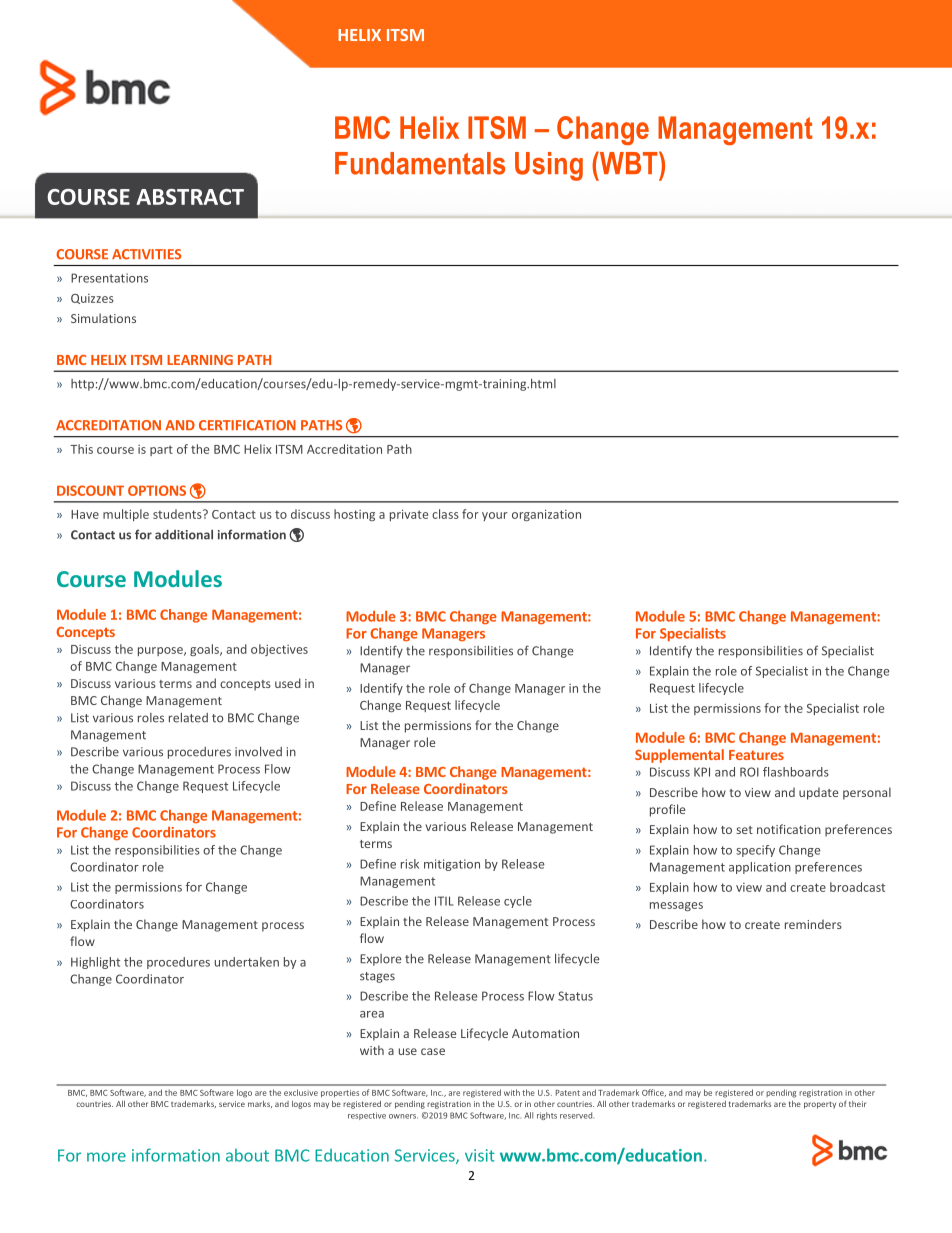 The height and width of the screenshot is (1233, 952). Describe the element at coordinates (106, 1157) in the screenshot. I see `more` at that location.
